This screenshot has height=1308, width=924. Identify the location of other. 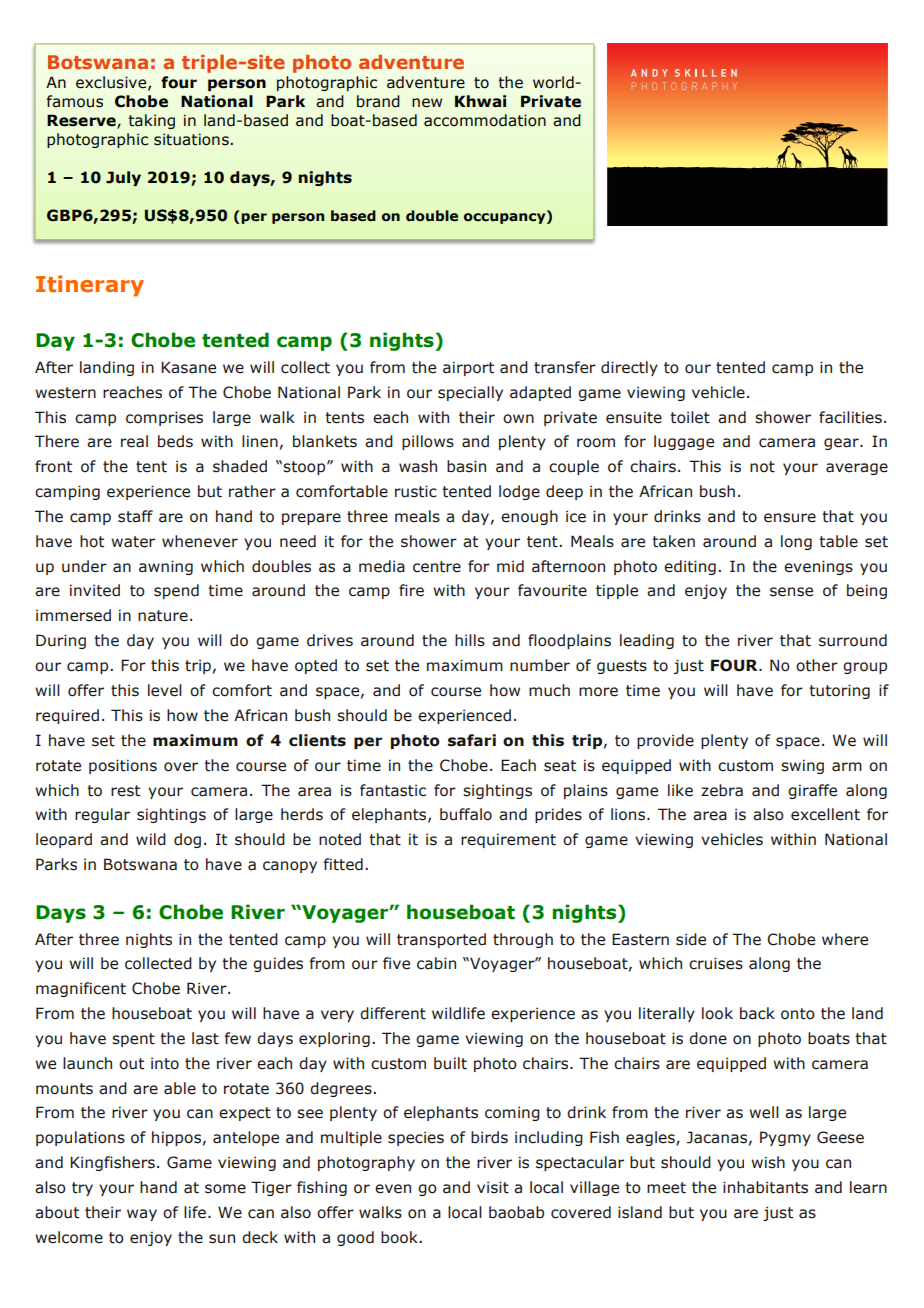
(817, 665).
